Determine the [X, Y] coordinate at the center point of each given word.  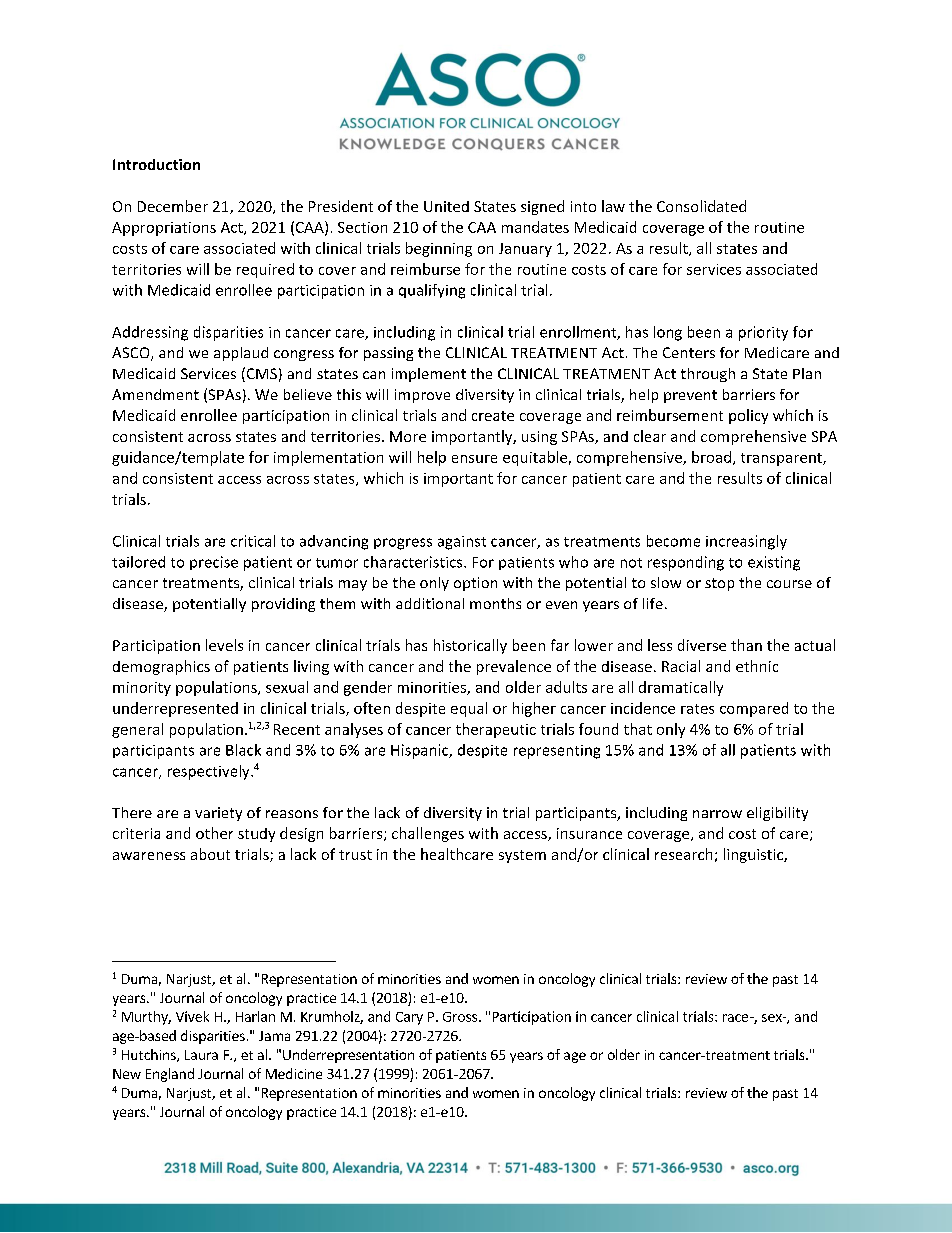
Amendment [155, 394]
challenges [428, 834]
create [493, 416]
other [214, 833]
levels [224, 645]
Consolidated [701, 206]
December [173, 206]
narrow [717, 814]
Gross [460, 1017]
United [446, 206]
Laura [201, 1055]
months [495, 603]
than [746, 645]
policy [748, 416]
